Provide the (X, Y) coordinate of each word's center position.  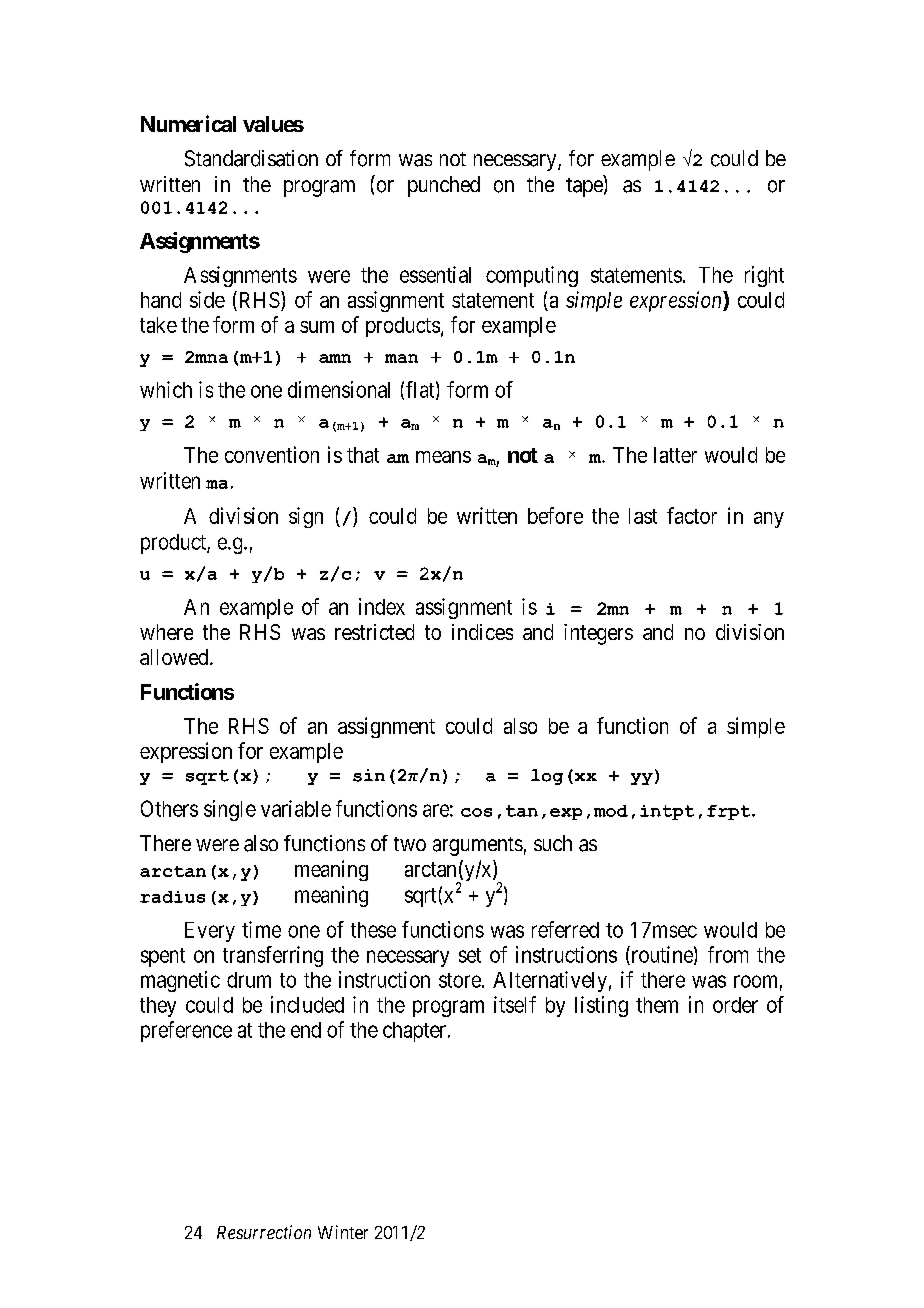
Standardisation (251, 158)
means (443, 457)
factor (692, 515)
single (230, 810)
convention (272, 454)
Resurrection (264, 1232)
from (728, 954)
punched (444, 186)
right (764, 276)
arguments (478, 846)
